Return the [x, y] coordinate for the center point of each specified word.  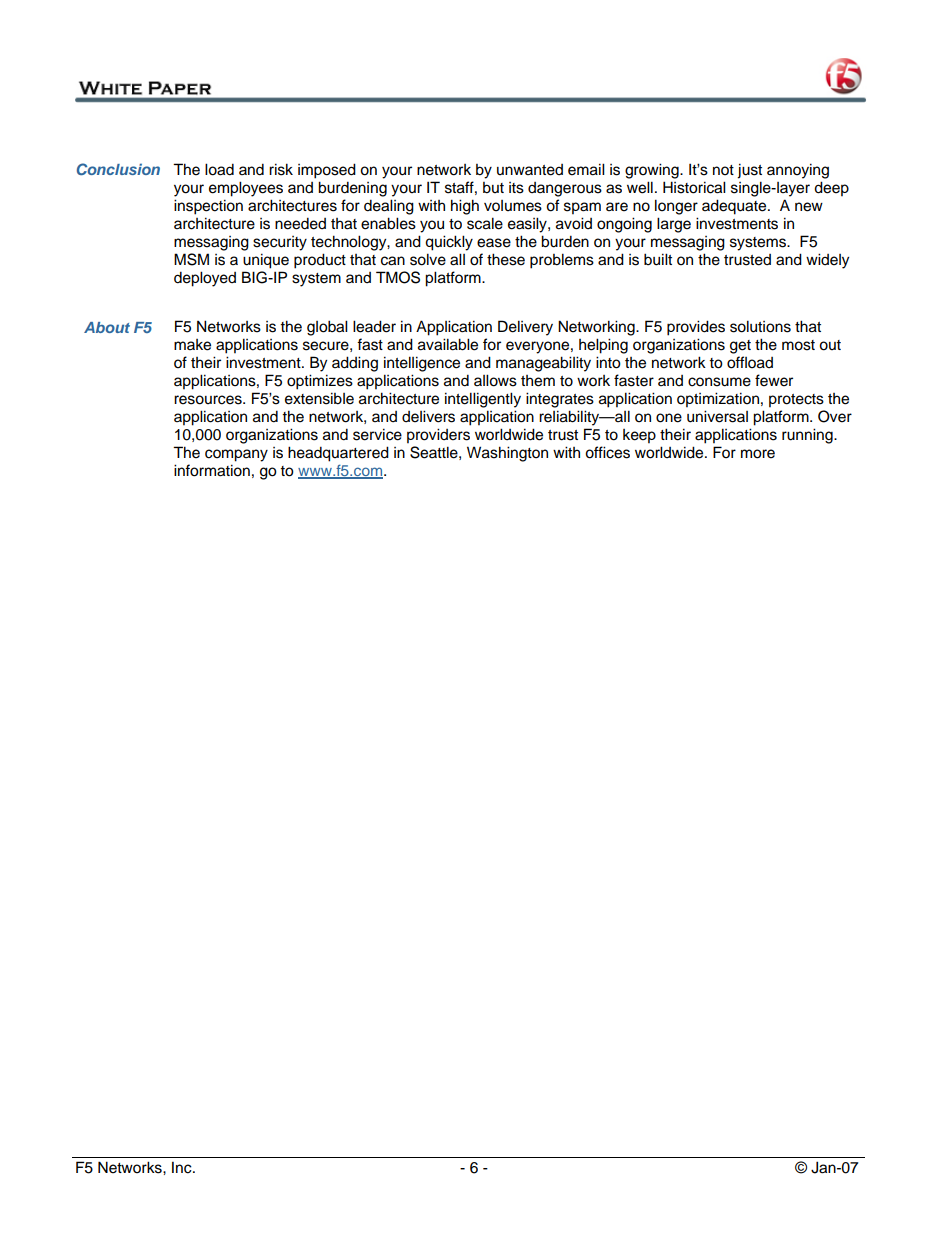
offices [607, 452]
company [236, 455]
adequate [735, 207]
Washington [507, 454]
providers [438, 436]
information [212, 470]
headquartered [338, 454]
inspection [208, 207]
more [758, 454]
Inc [183, 1167]
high [465, 207]
